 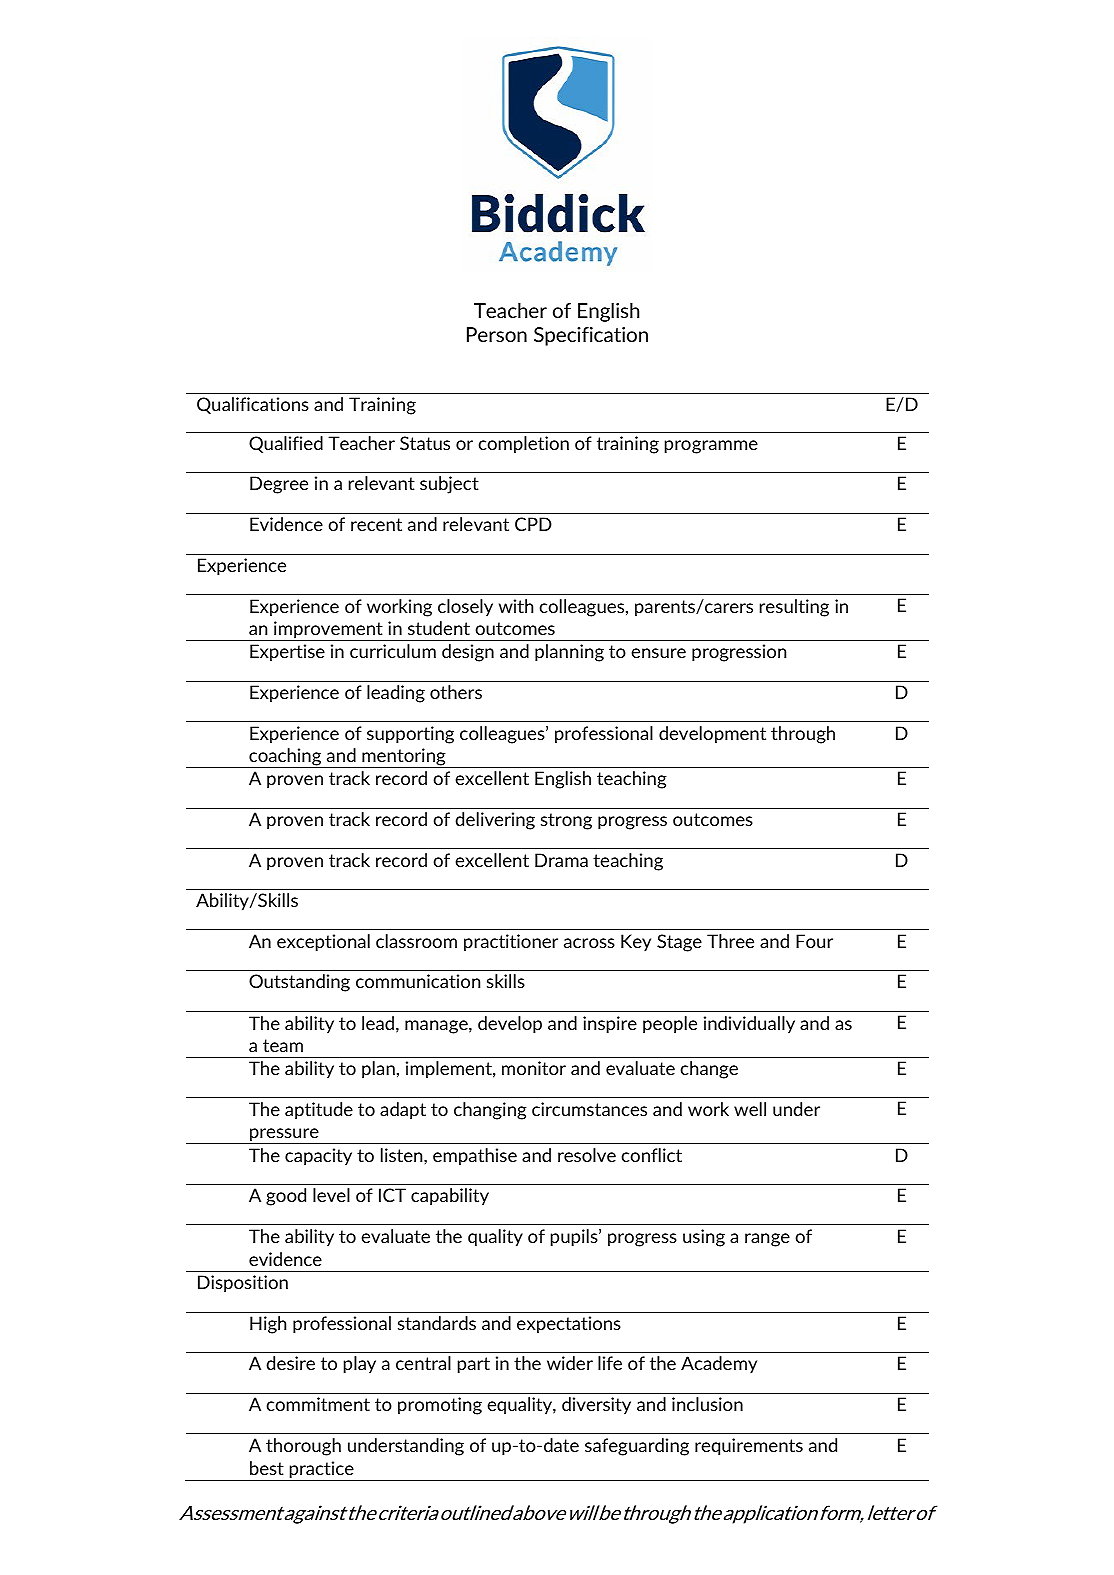 I want to click on thorough, so click(x=303, y=1447).
